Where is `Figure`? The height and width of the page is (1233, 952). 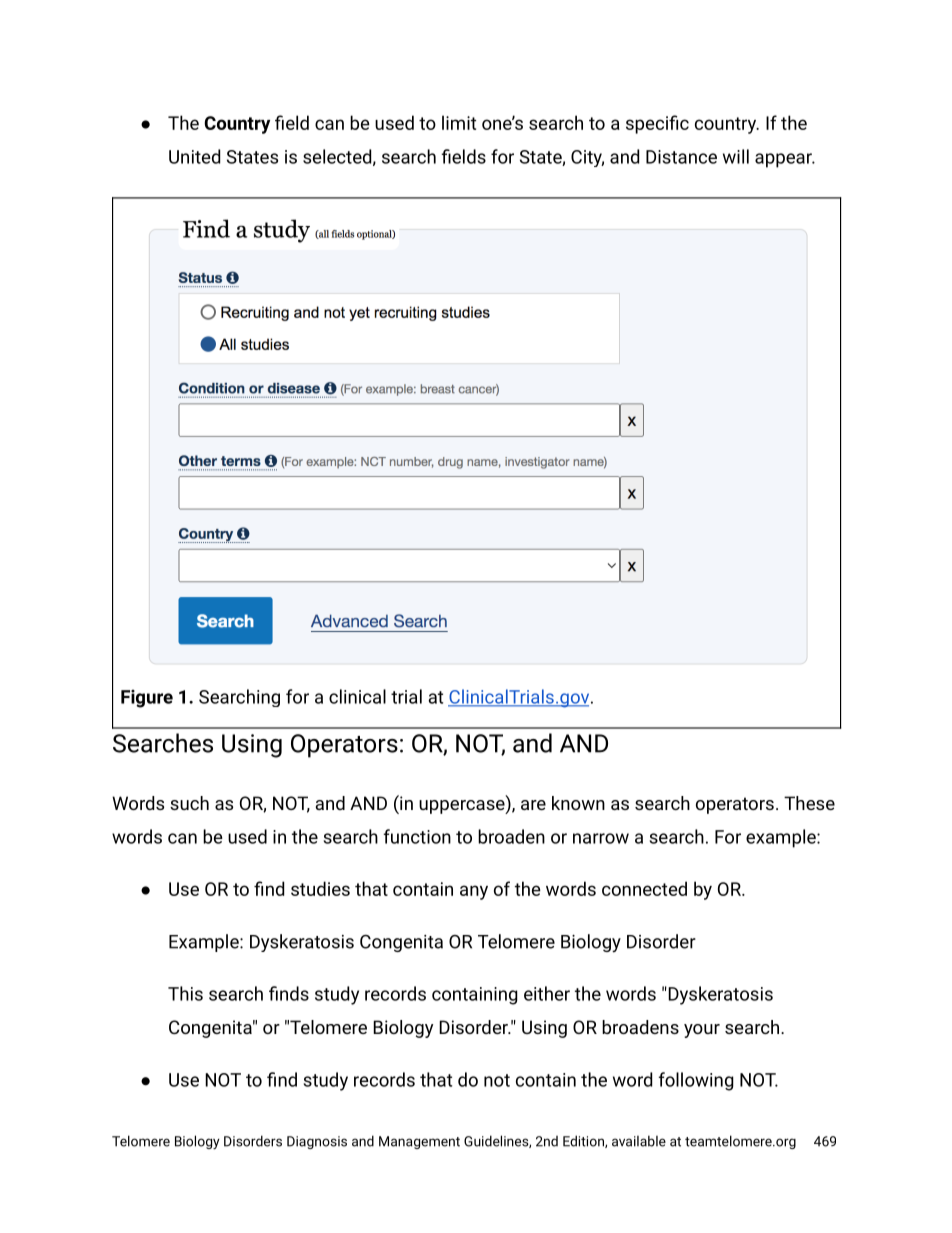
Figure is located at coordinates (147, 699).
